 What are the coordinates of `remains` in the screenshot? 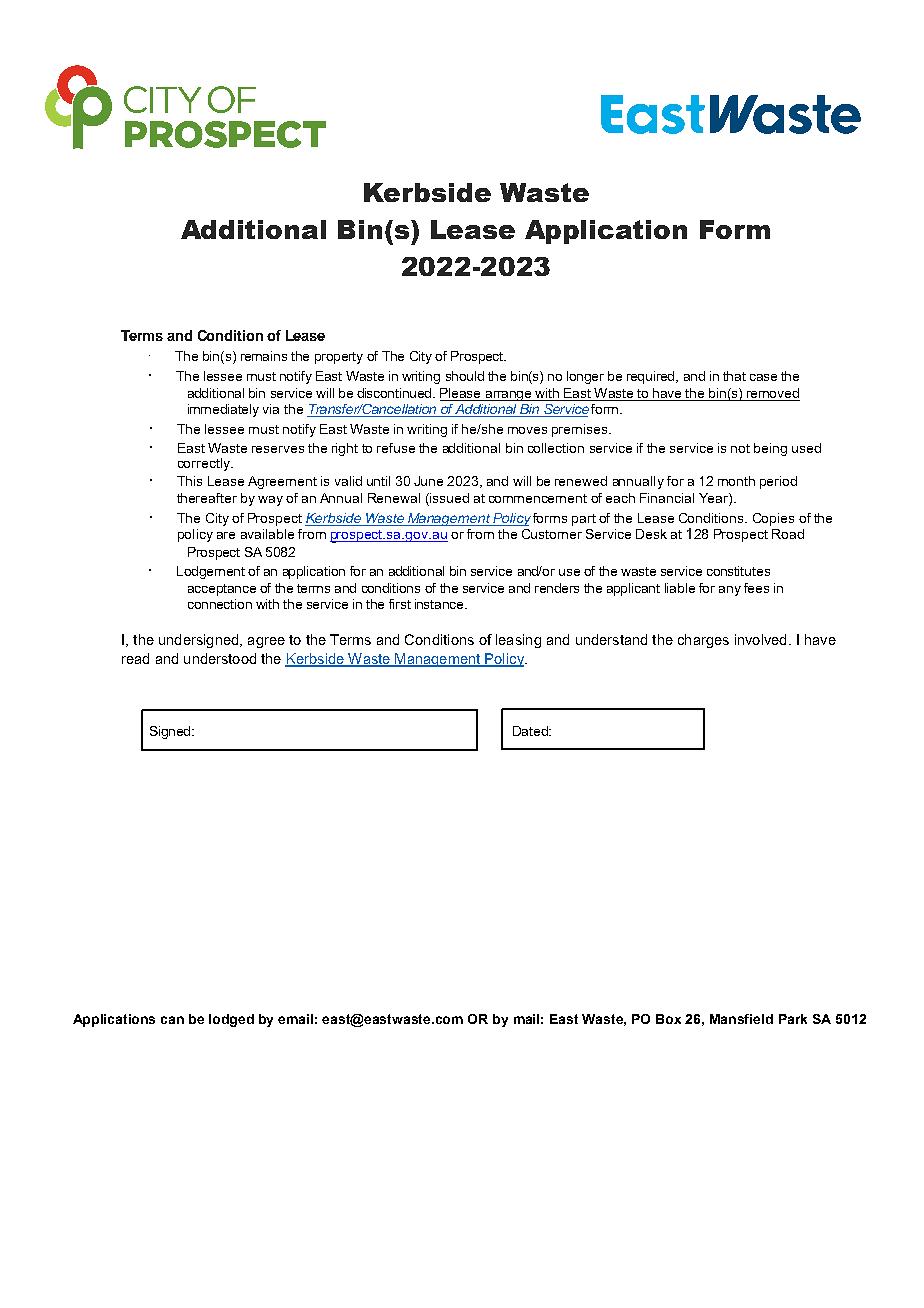 It's located at (264, 356).
